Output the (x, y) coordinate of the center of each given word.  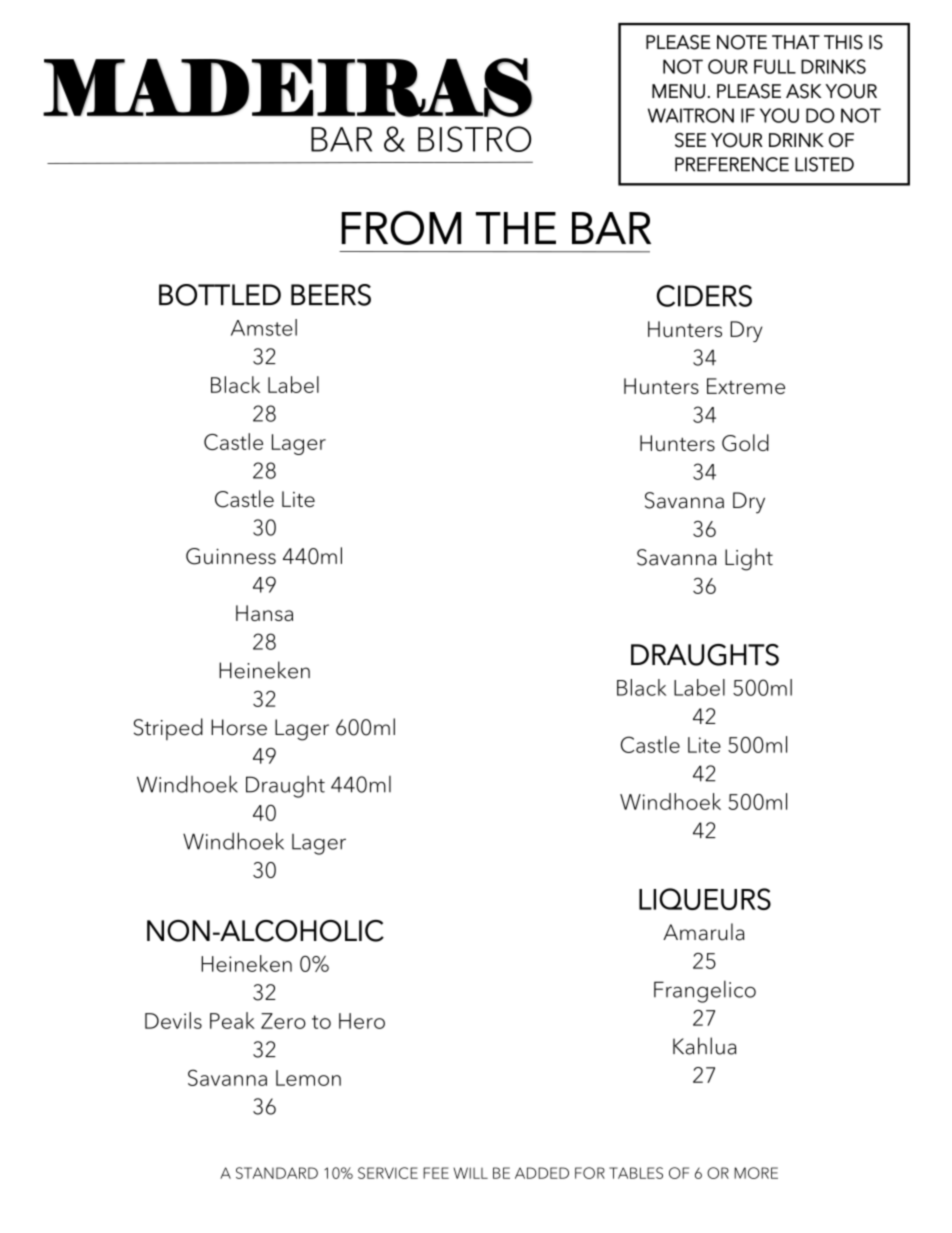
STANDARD (277, 1173)
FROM (401, 228)
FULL (775, 66)
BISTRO (474, 139)
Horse (239, 727)
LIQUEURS (705, 899)
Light (749, 559)
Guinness (231, 556)
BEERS (331, 295)
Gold (745, 443)
